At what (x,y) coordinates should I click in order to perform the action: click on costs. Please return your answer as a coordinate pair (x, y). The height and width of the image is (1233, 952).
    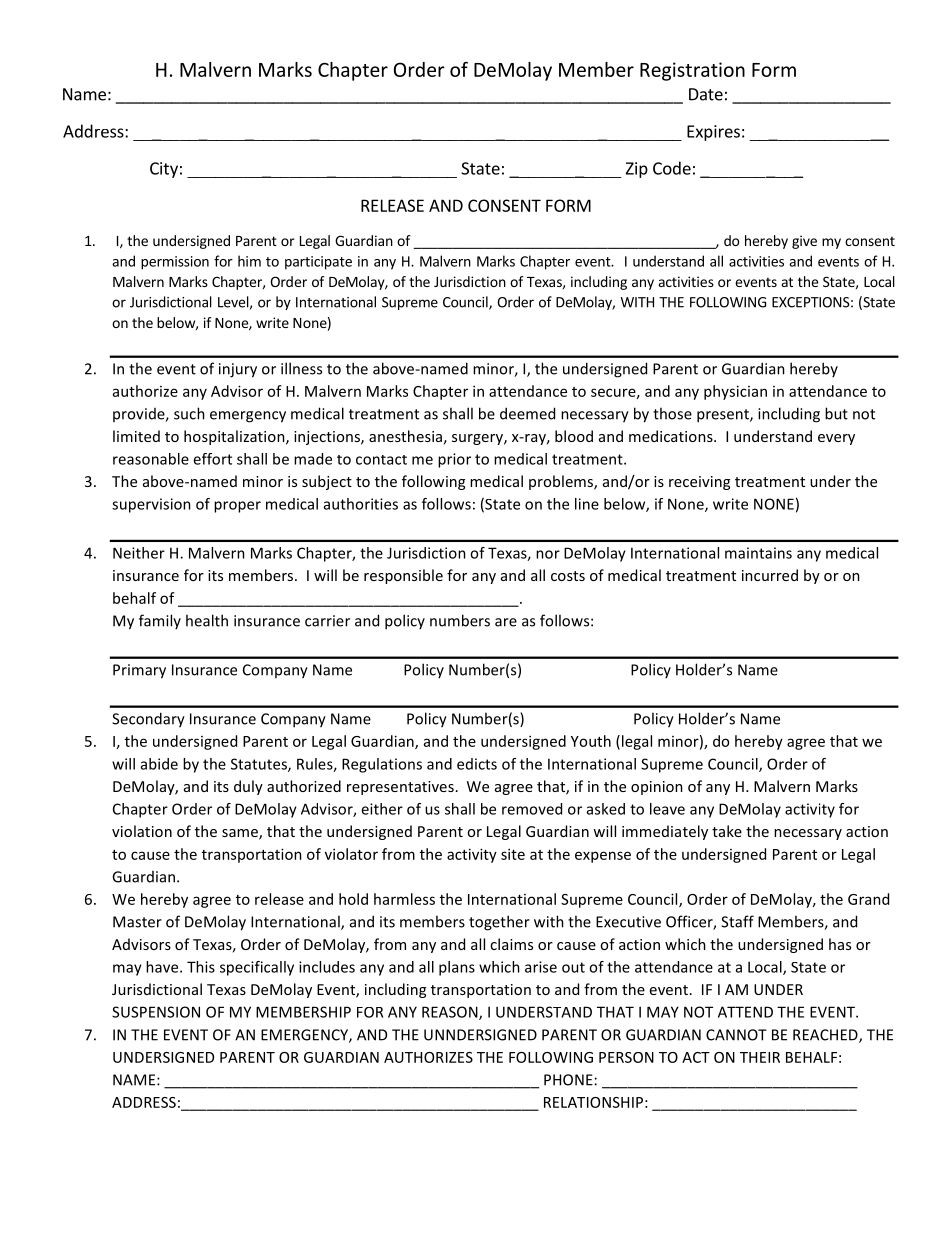
    Looking at the image, I should click on (568, 576).
